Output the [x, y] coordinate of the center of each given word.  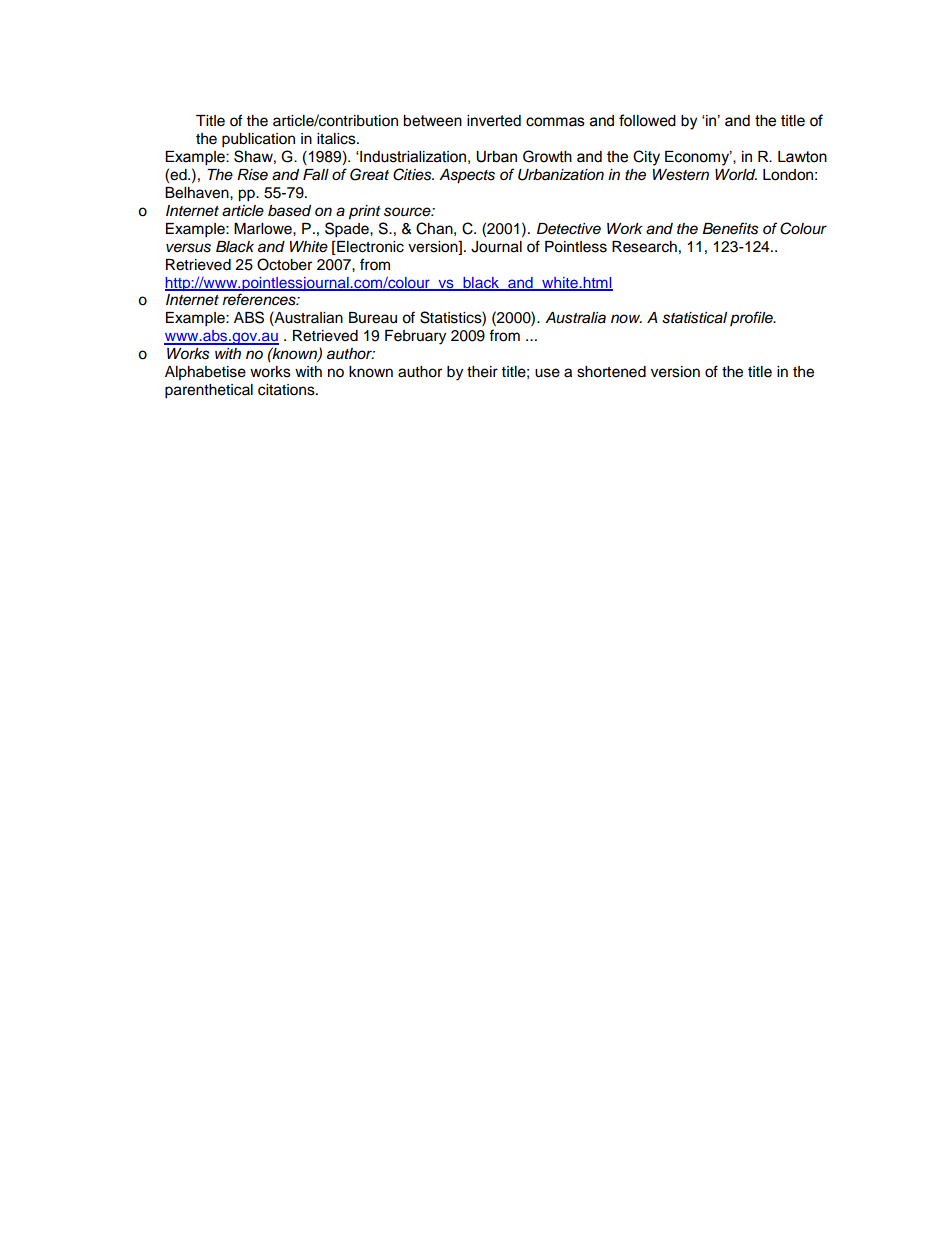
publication [258, 140]
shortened [611, 372]
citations [287, 390]
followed [647, 120]
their [482, 372]
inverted [494, 121]
